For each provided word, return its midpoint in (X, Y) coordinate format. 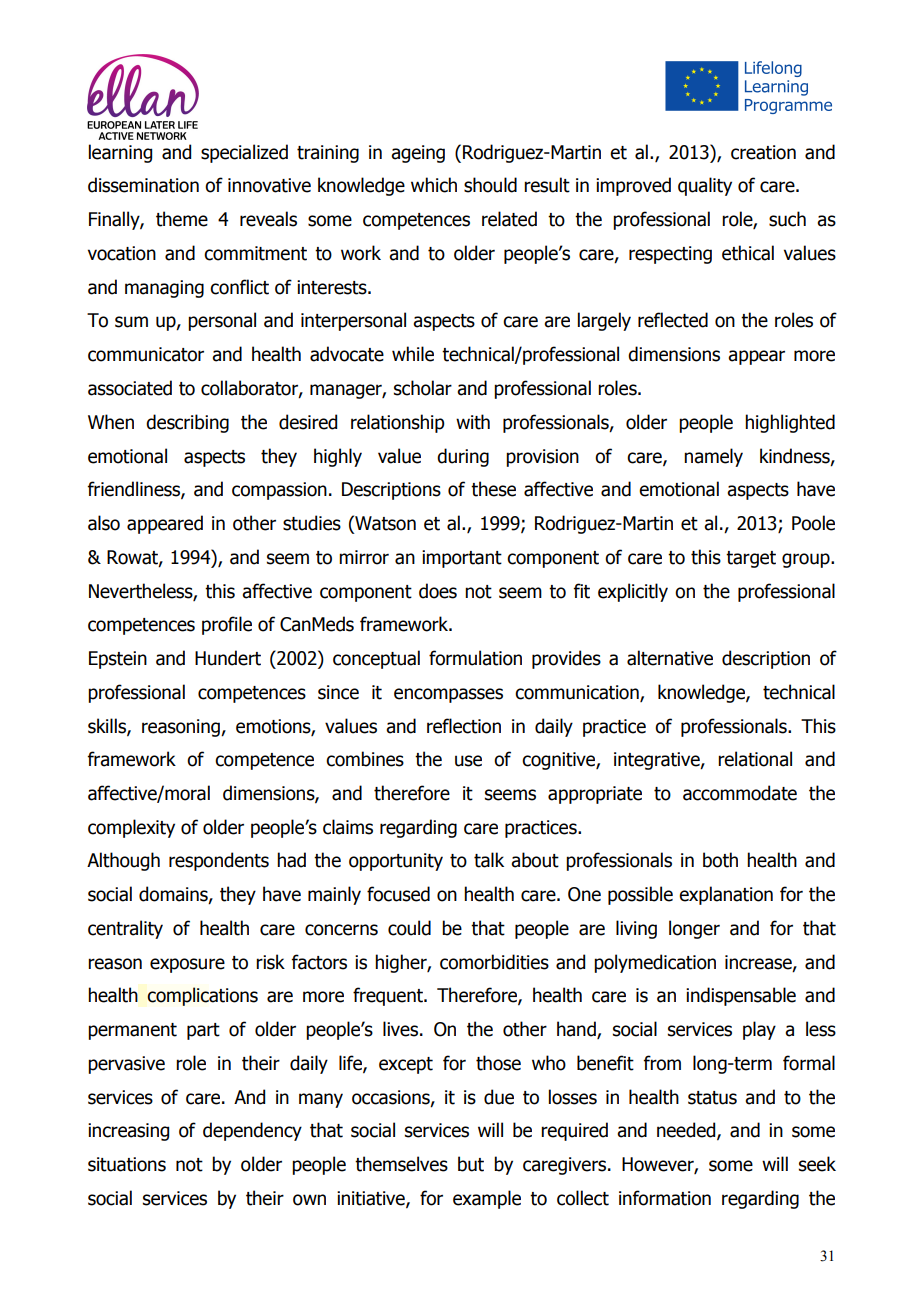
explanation (726, 895)
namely (713, 457)
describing (187, 423)
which (434, 185)
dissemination (143, 185)
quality (705, 186)
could (409, 928)
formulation (475, 658)
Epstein (118, 660)
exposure (187, 965)
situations (127, 1164)
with (473, 422)
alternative (670, 658)
